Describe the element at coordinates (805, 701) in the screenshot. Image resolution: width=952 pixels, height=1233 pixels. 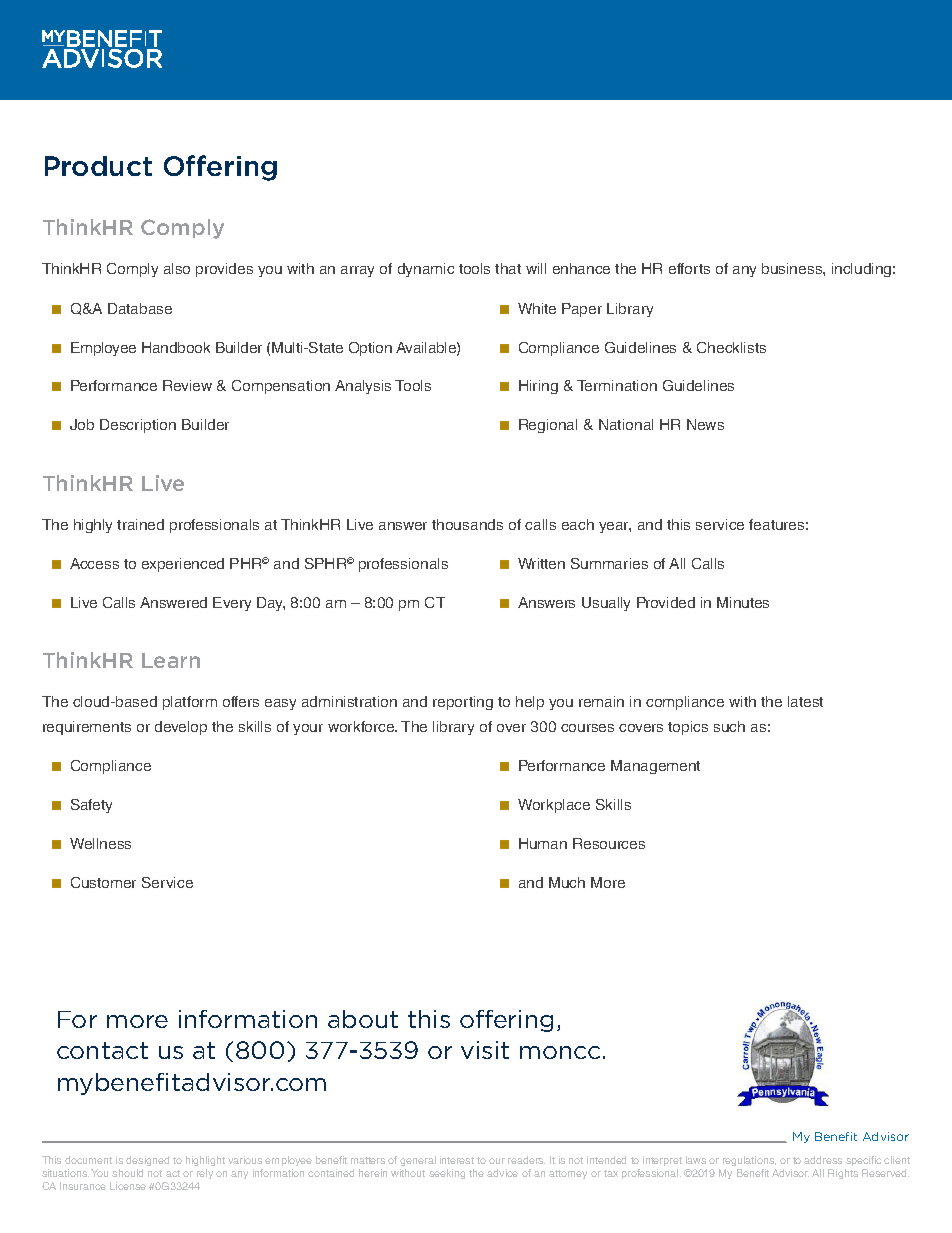
I see `latest` at that location.
